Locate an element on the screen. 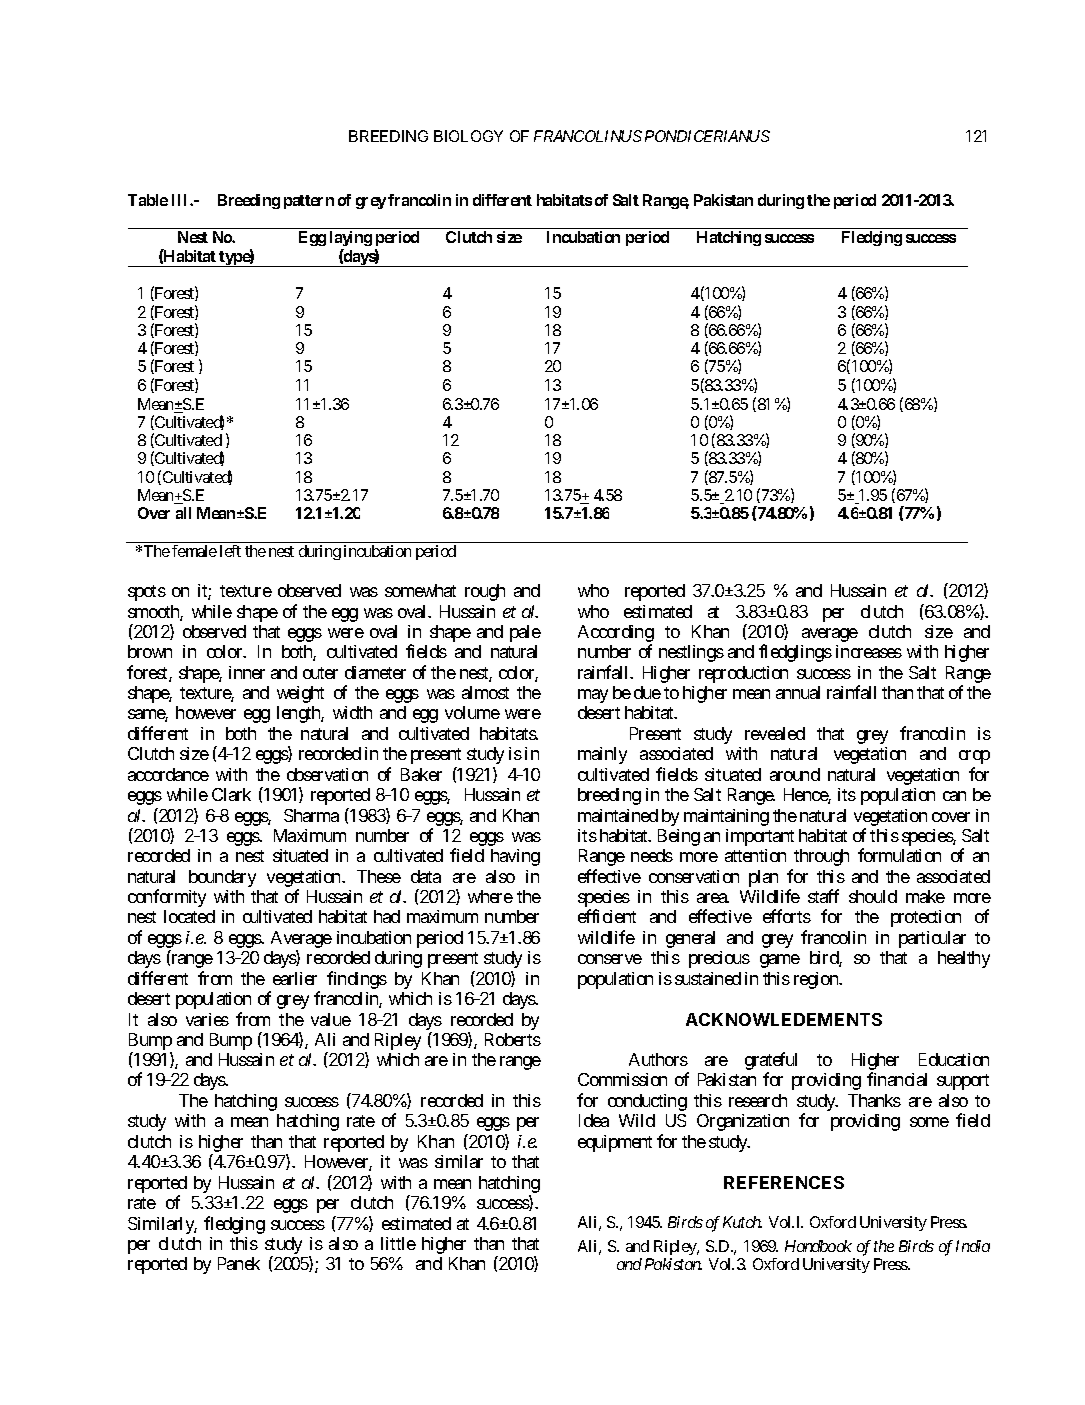 The image size is (1085, 1405). equipment is located at coordinates (615, 1143).
